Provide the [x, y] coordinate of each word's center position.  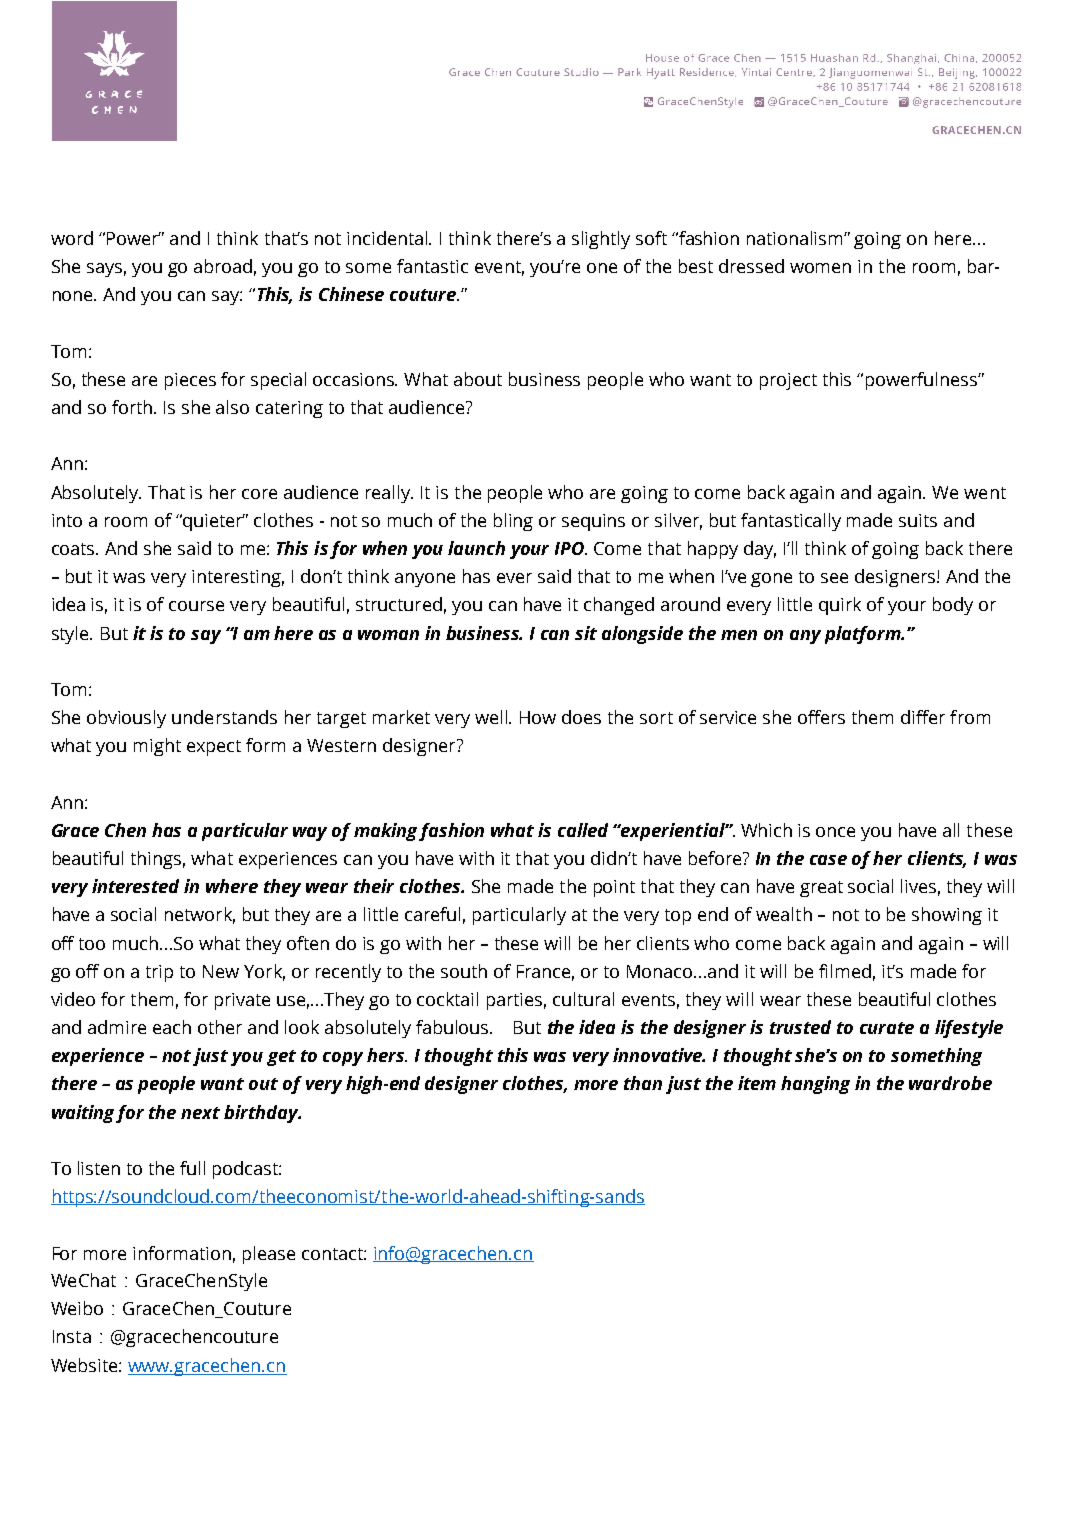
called [583, 830]
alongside [642, 635]
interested [135, 886]
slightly [601, 240]
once [835, 832]
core [259, 494]
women [820, 268]
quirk [840, 606]
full [192, 1168]
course [196, 606]
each [172, 1027]
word [72, 238]
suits [918, 520]
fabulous [454, 1027]
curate [887, 1028]
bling [513, 522]
